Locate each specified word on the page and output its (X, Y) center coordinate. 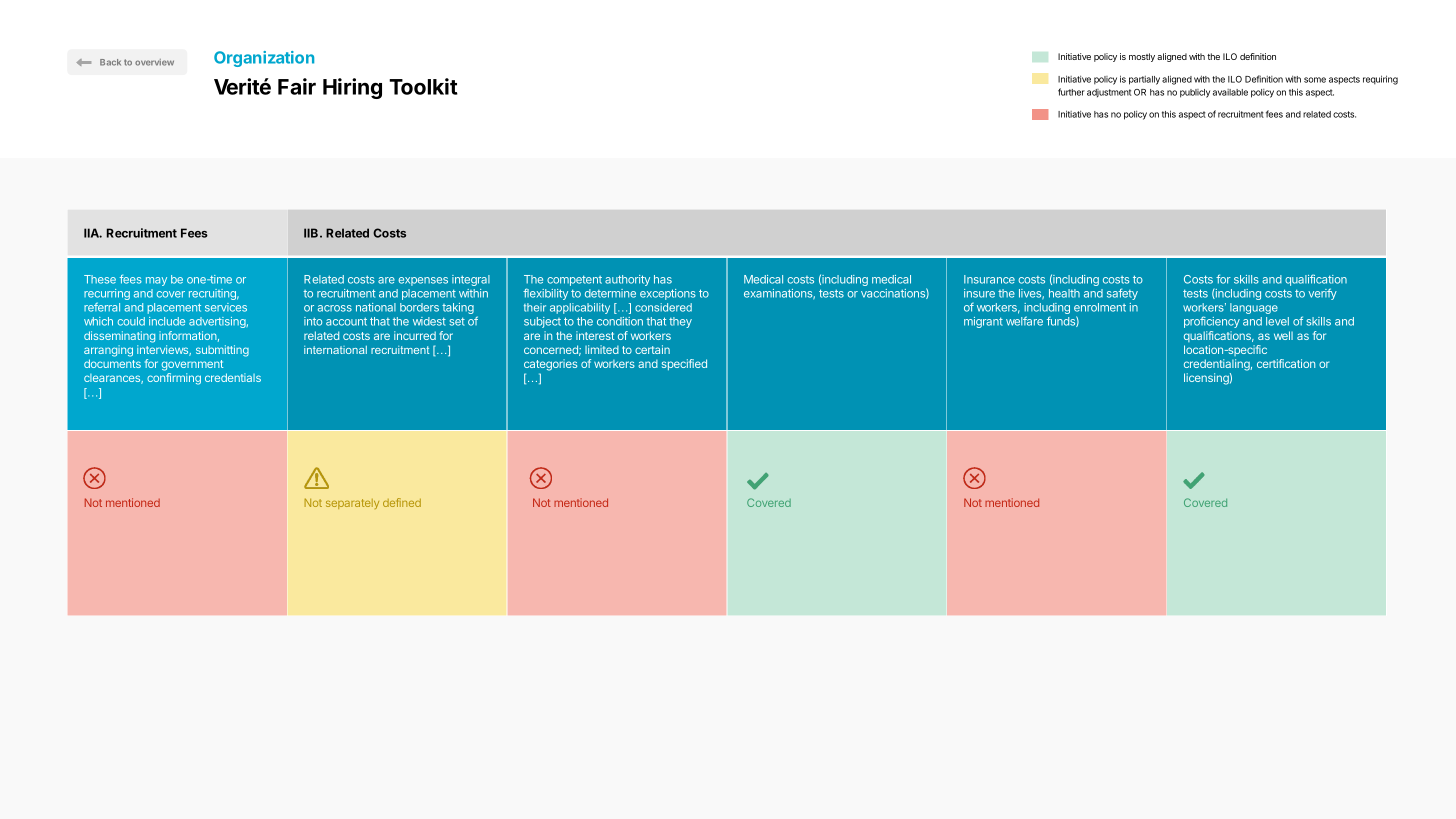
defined (402, 502)
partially (1144, 80)
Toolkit (423, 86)
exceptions (668, 294)
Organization (264, 59)
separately (352, 504)
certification (1286, 363)
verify (1322, 294)
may (156, 281)
